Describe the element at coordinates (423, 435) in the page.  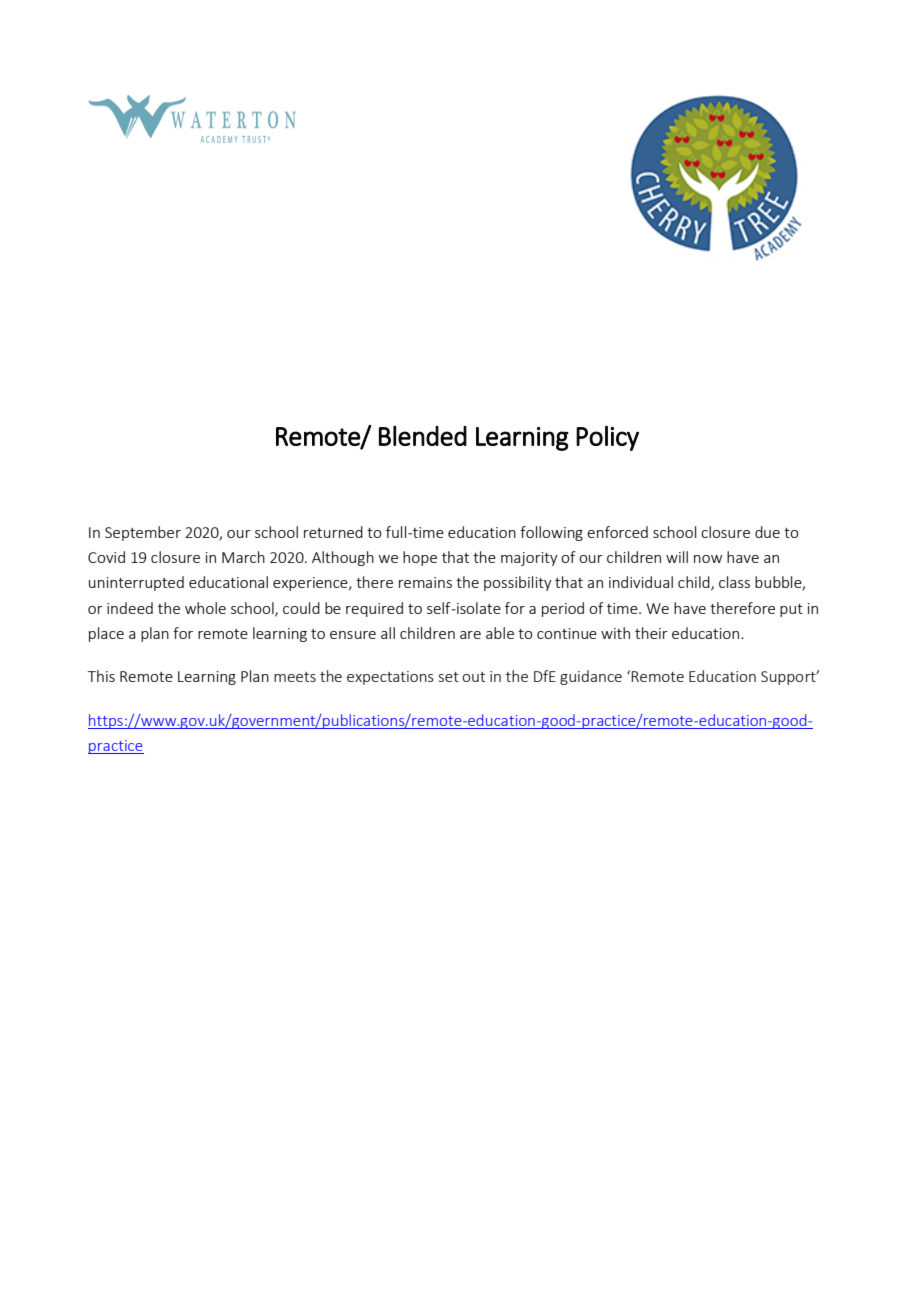
I see `Blended` at that location.
